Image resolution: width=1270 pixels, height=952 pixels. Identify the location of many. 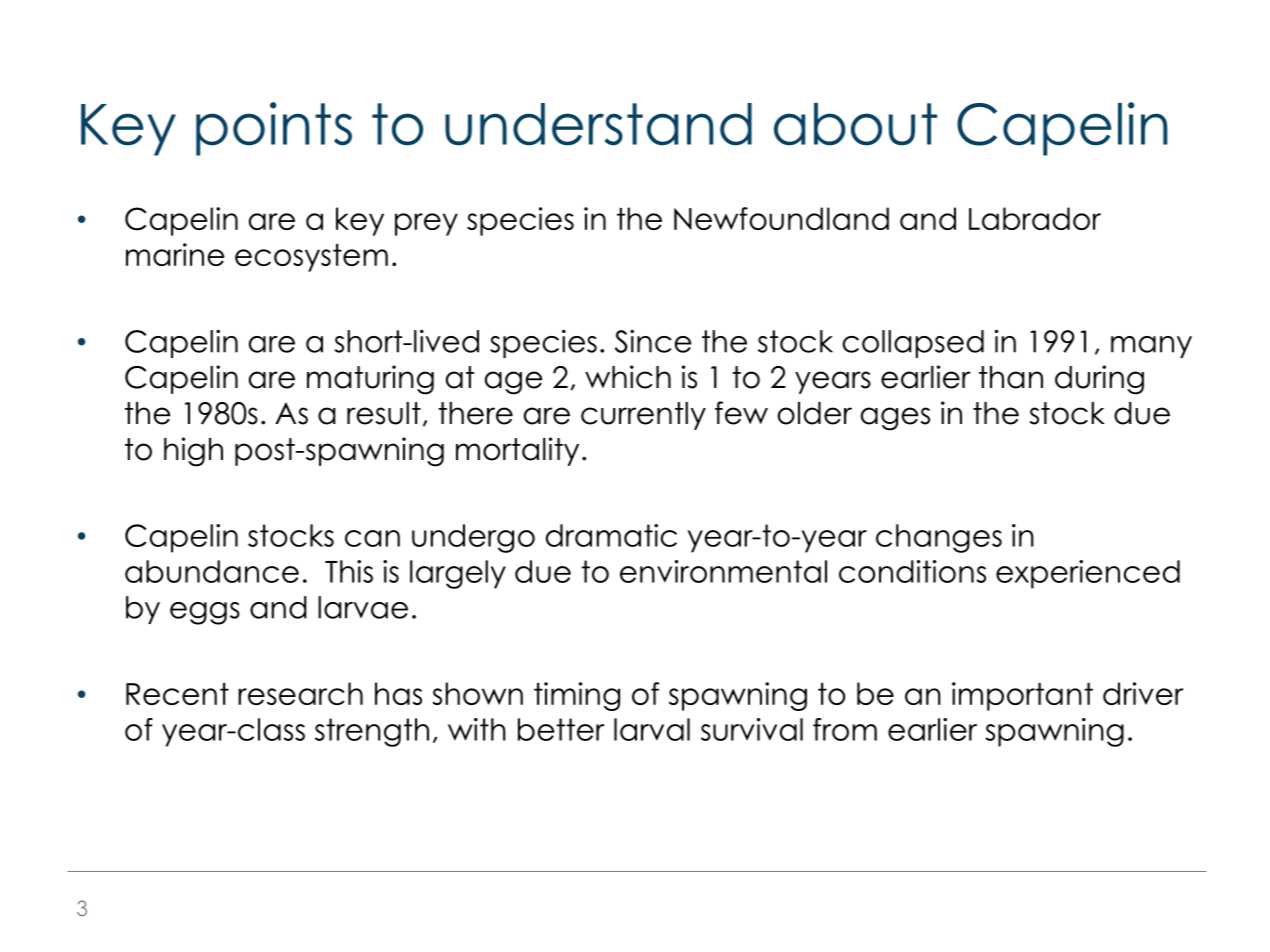
(1151, 347).
